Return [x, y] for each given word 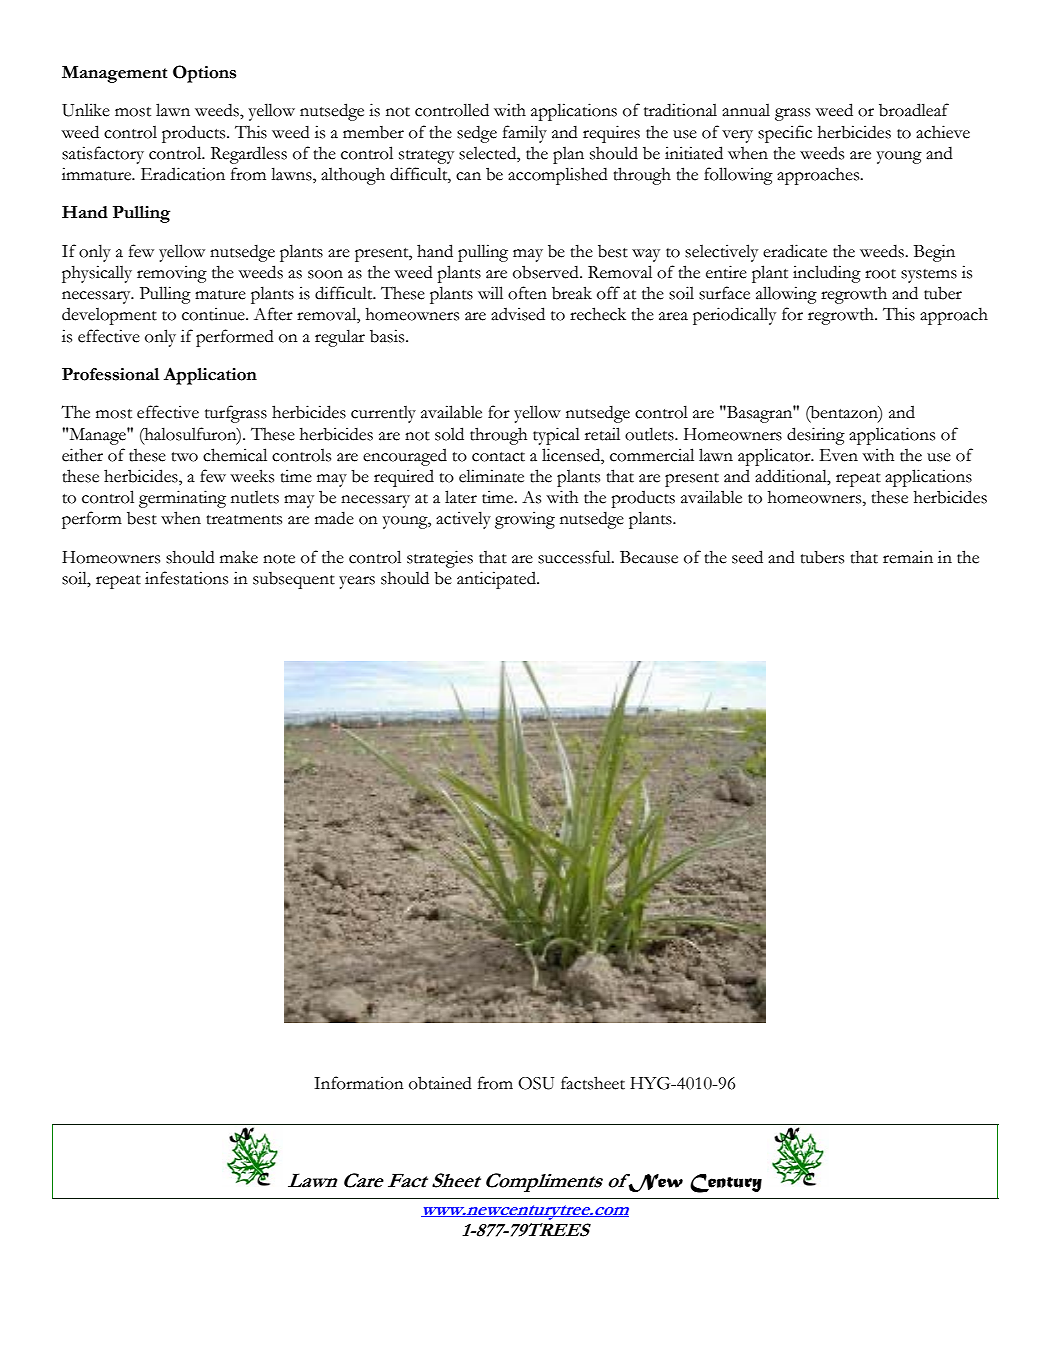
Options [204, 74]
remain [908, 557]
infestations [186, 578]
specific [785, 134]
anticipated [497, 580]
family [525, 134]
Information [359, 1083]
